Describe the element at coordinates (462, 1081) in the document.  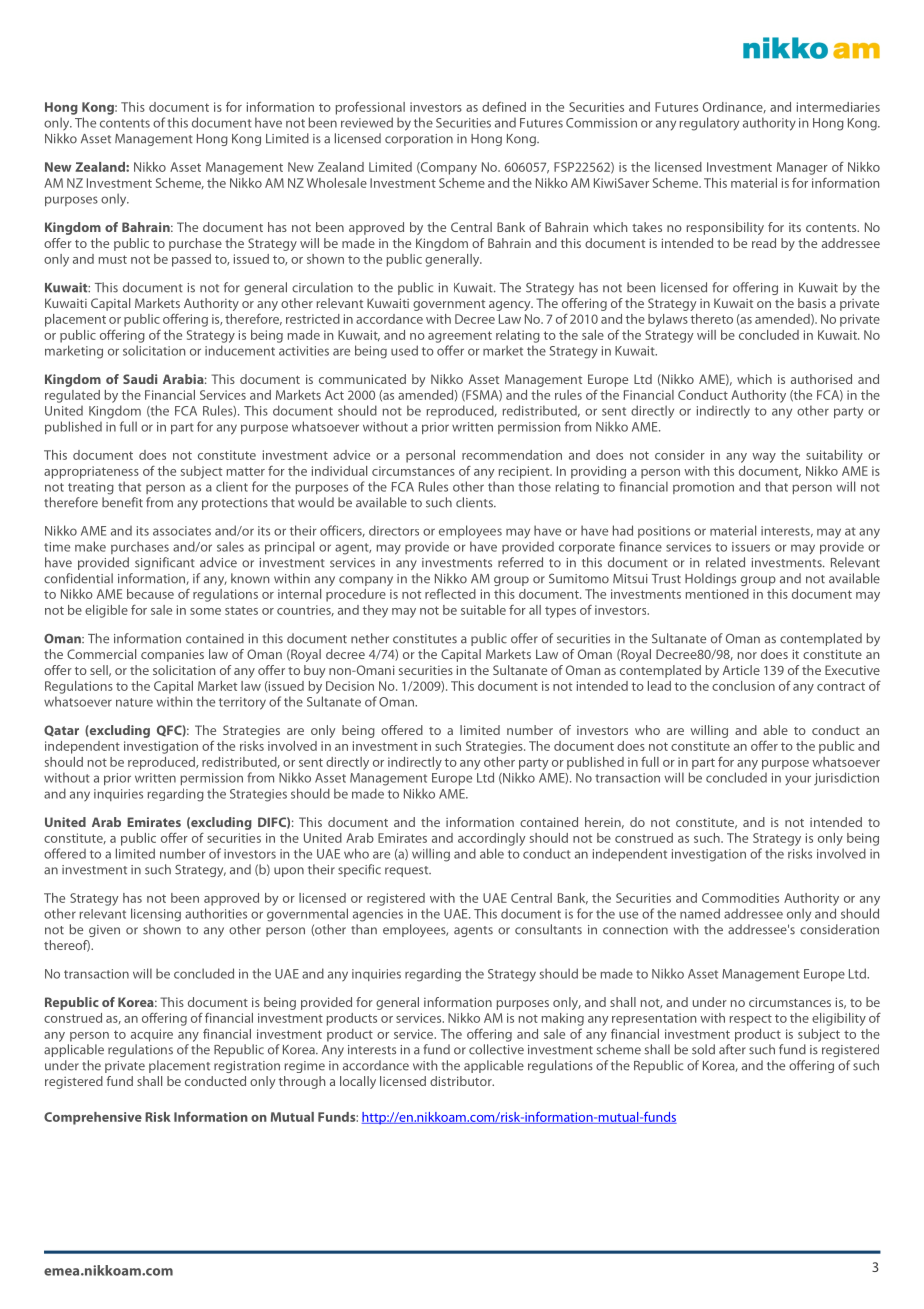
I see `distributor` at that location.
